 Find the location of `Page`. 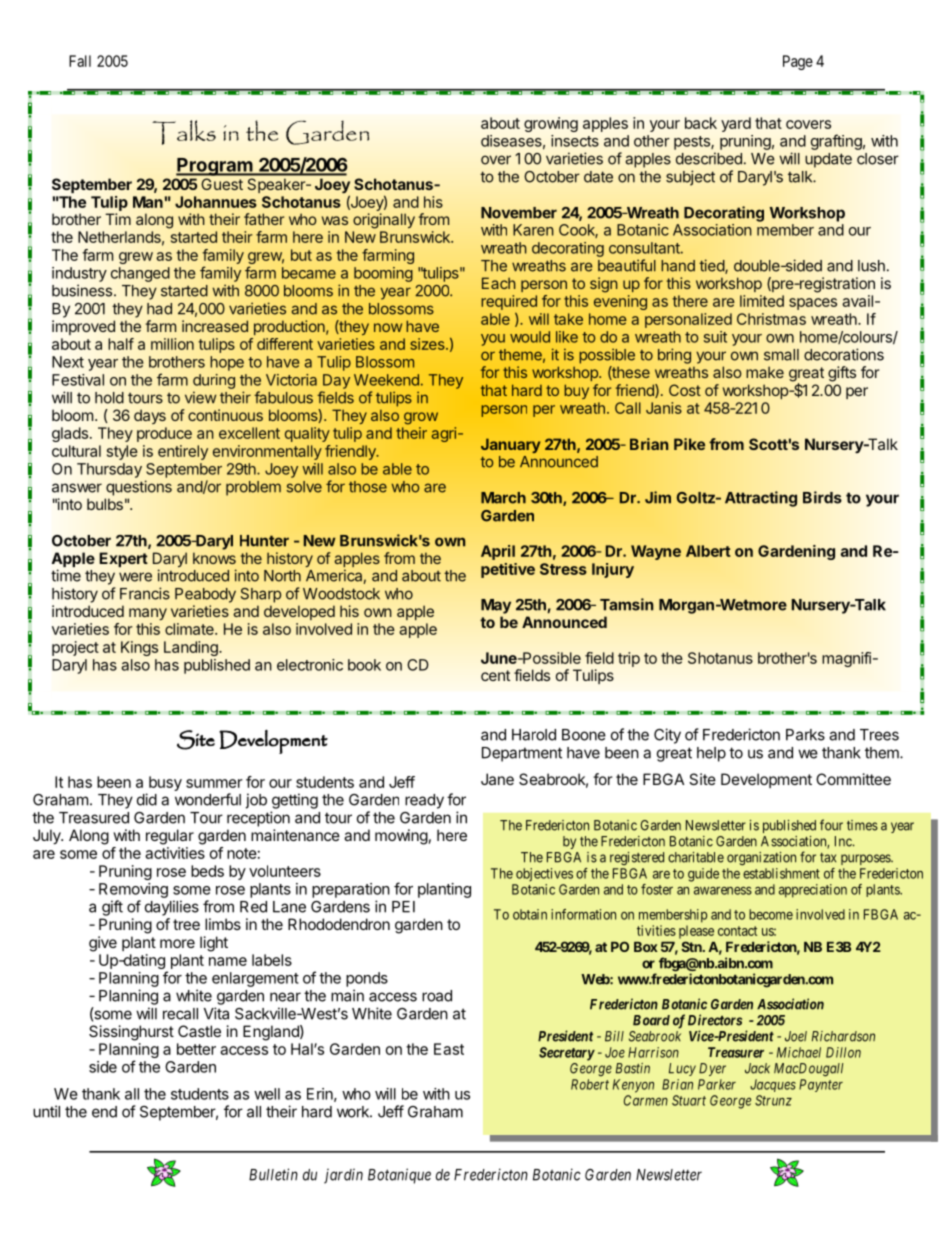

Page is located at coordinates (798, 62).
